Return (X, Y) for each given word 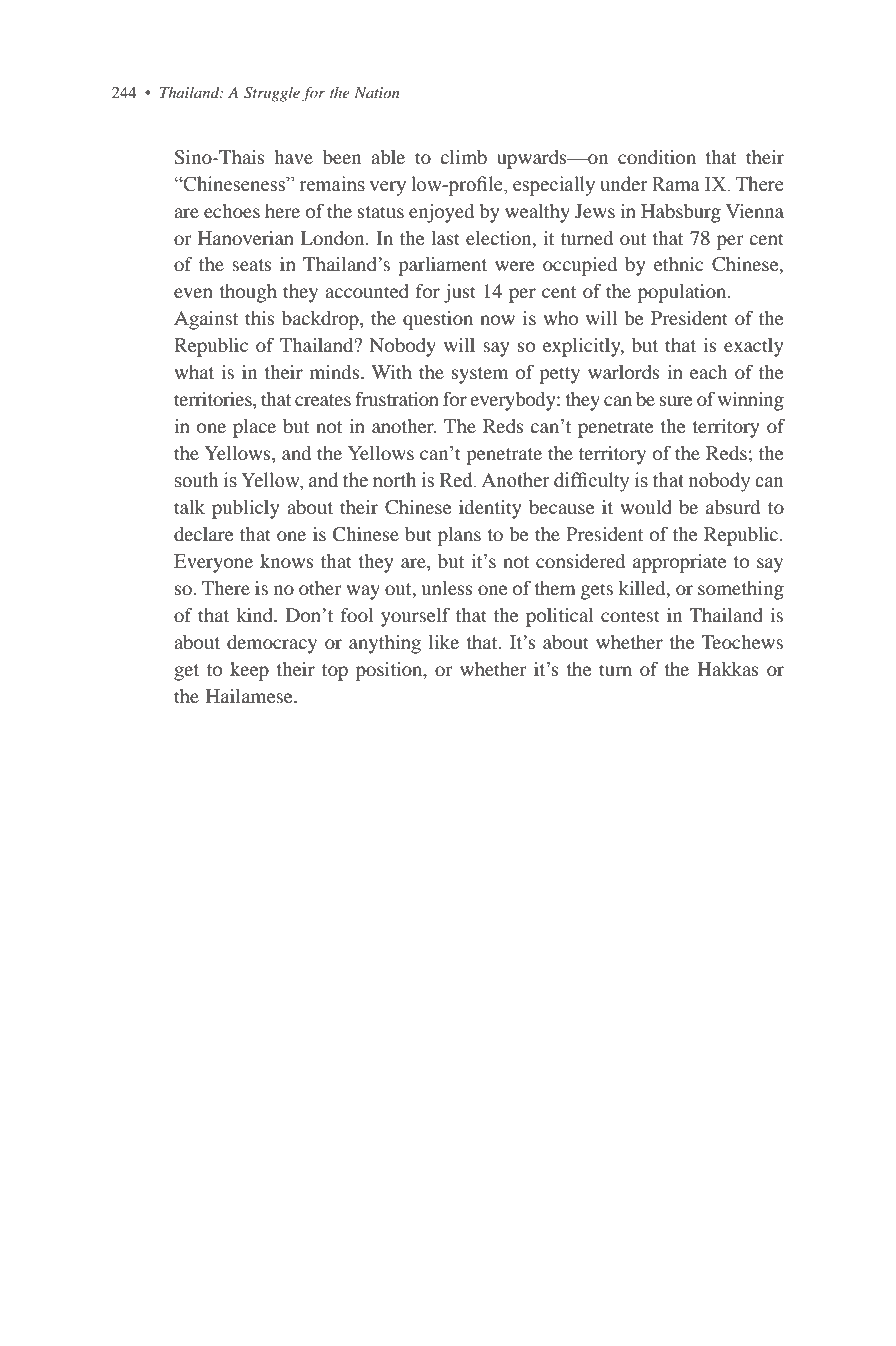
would (646, 507)
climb (463, 157)
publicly (245, 509)
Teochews (742, 642)
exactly (753, 347)
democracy (272, 644)
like (444, 642)
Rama (676, 184)
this (260, 318)
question (438, 320)
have (293, 157)
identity (490, 509)
